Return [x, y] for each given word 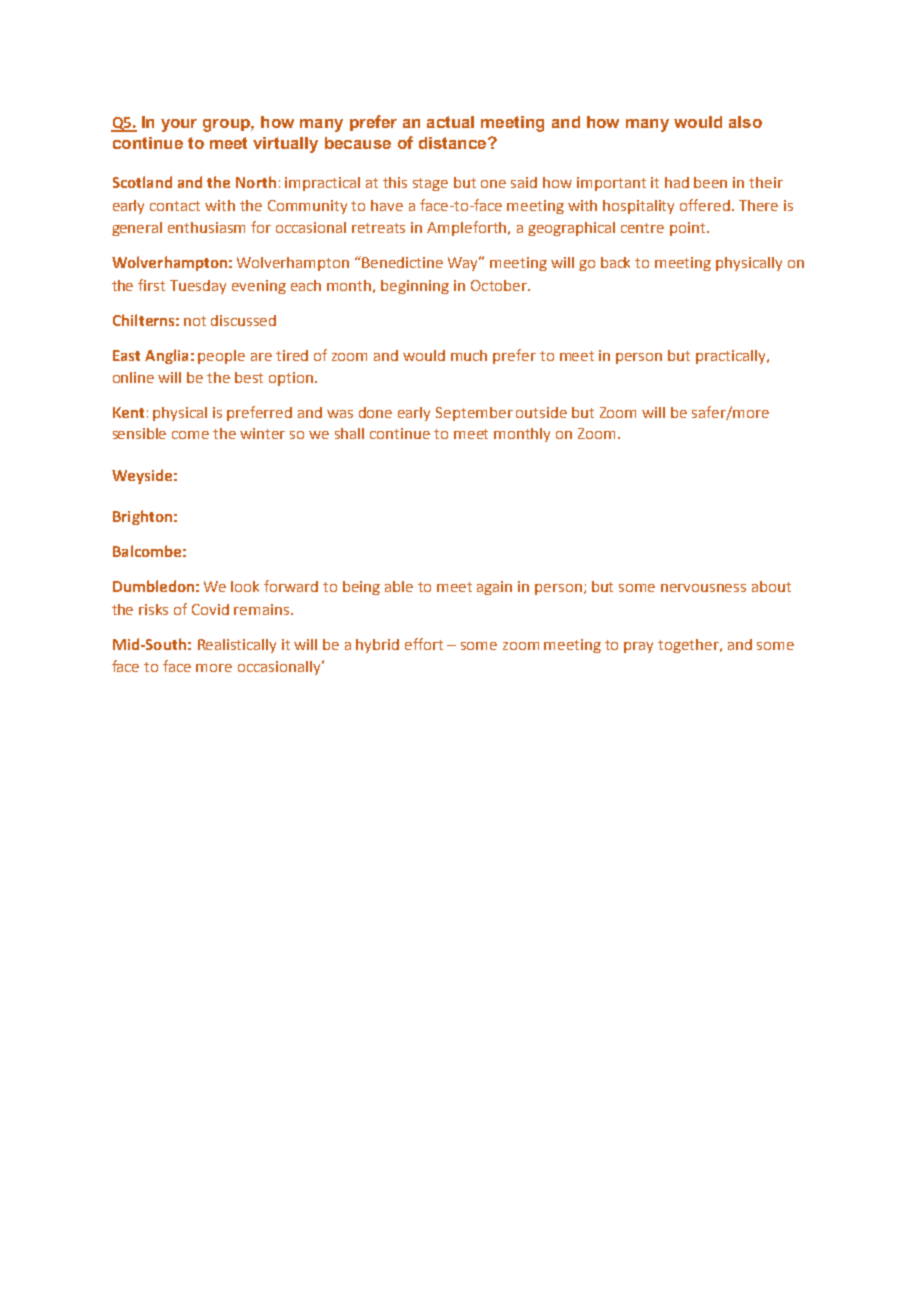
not [195, 321]
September [474, 414]
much [469, 355]
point [689, 229]
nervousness [703, 588]
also [745, 122]
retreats [378, 228]
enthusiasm [206, 227]
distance [454, 143]
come [190, 435]
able [399, 586]
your [179, 125]
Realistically [237, 646]
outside [541, 412]
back [615, 262]
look [245, 586]
